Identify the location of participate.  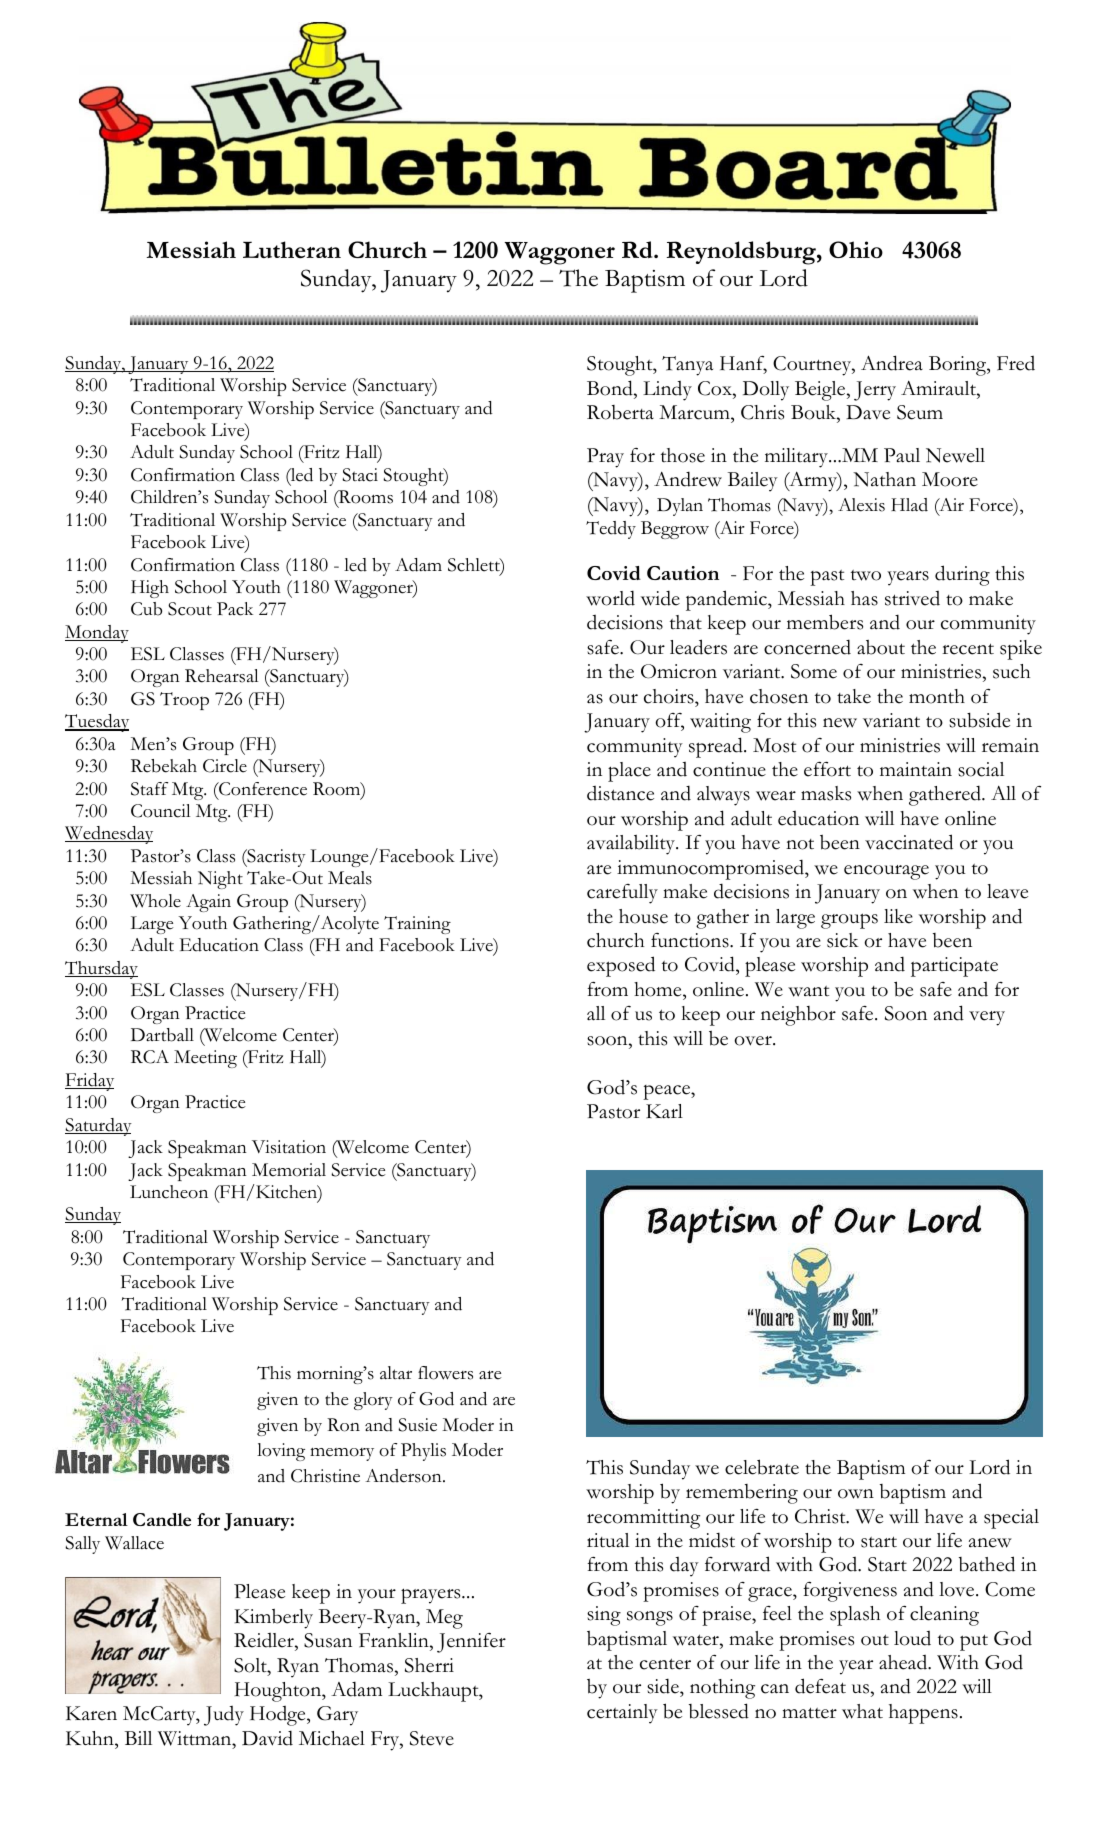
(954, 967).
